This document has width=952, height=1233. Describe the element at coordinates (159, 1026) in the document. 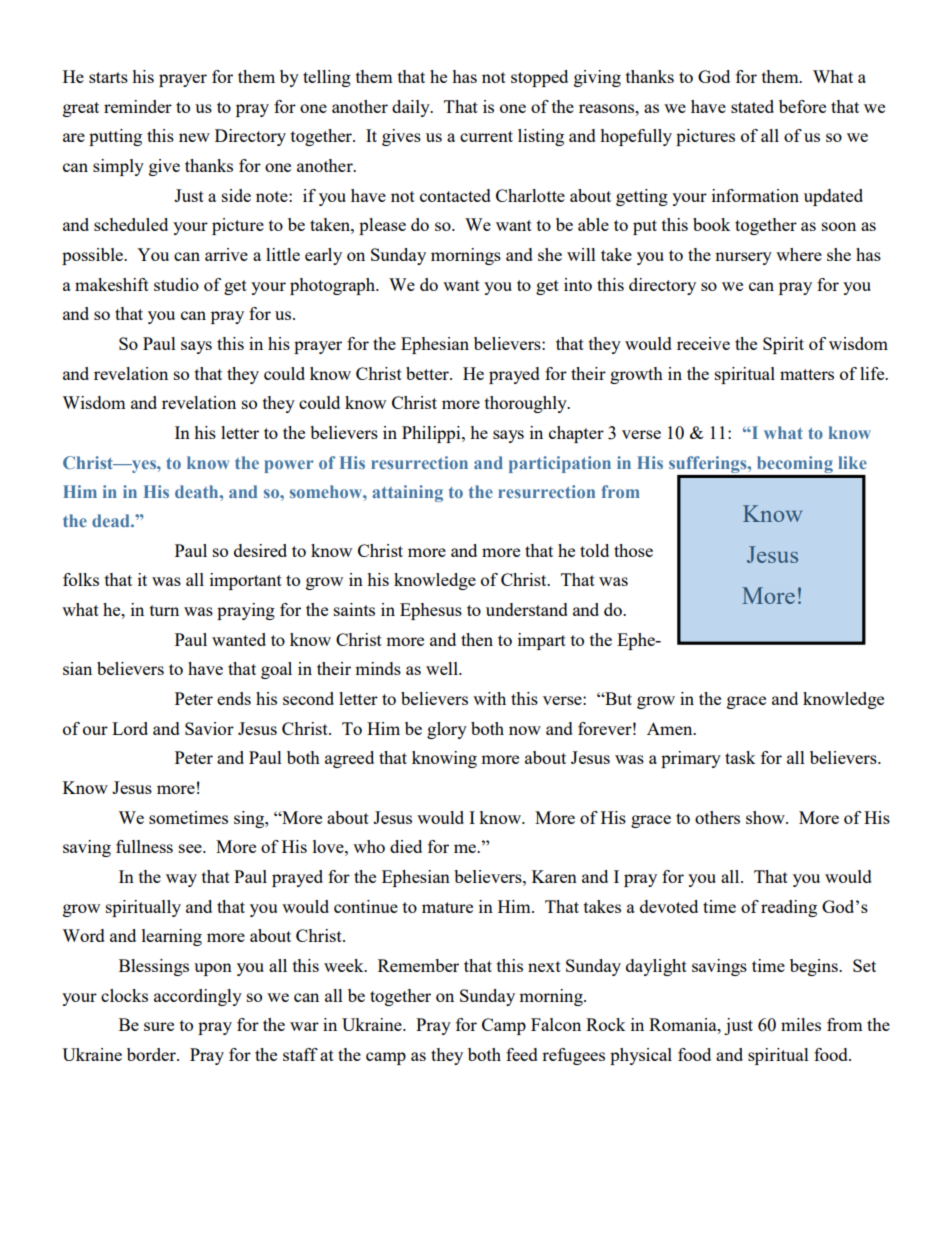

I see `sure` at that location.
